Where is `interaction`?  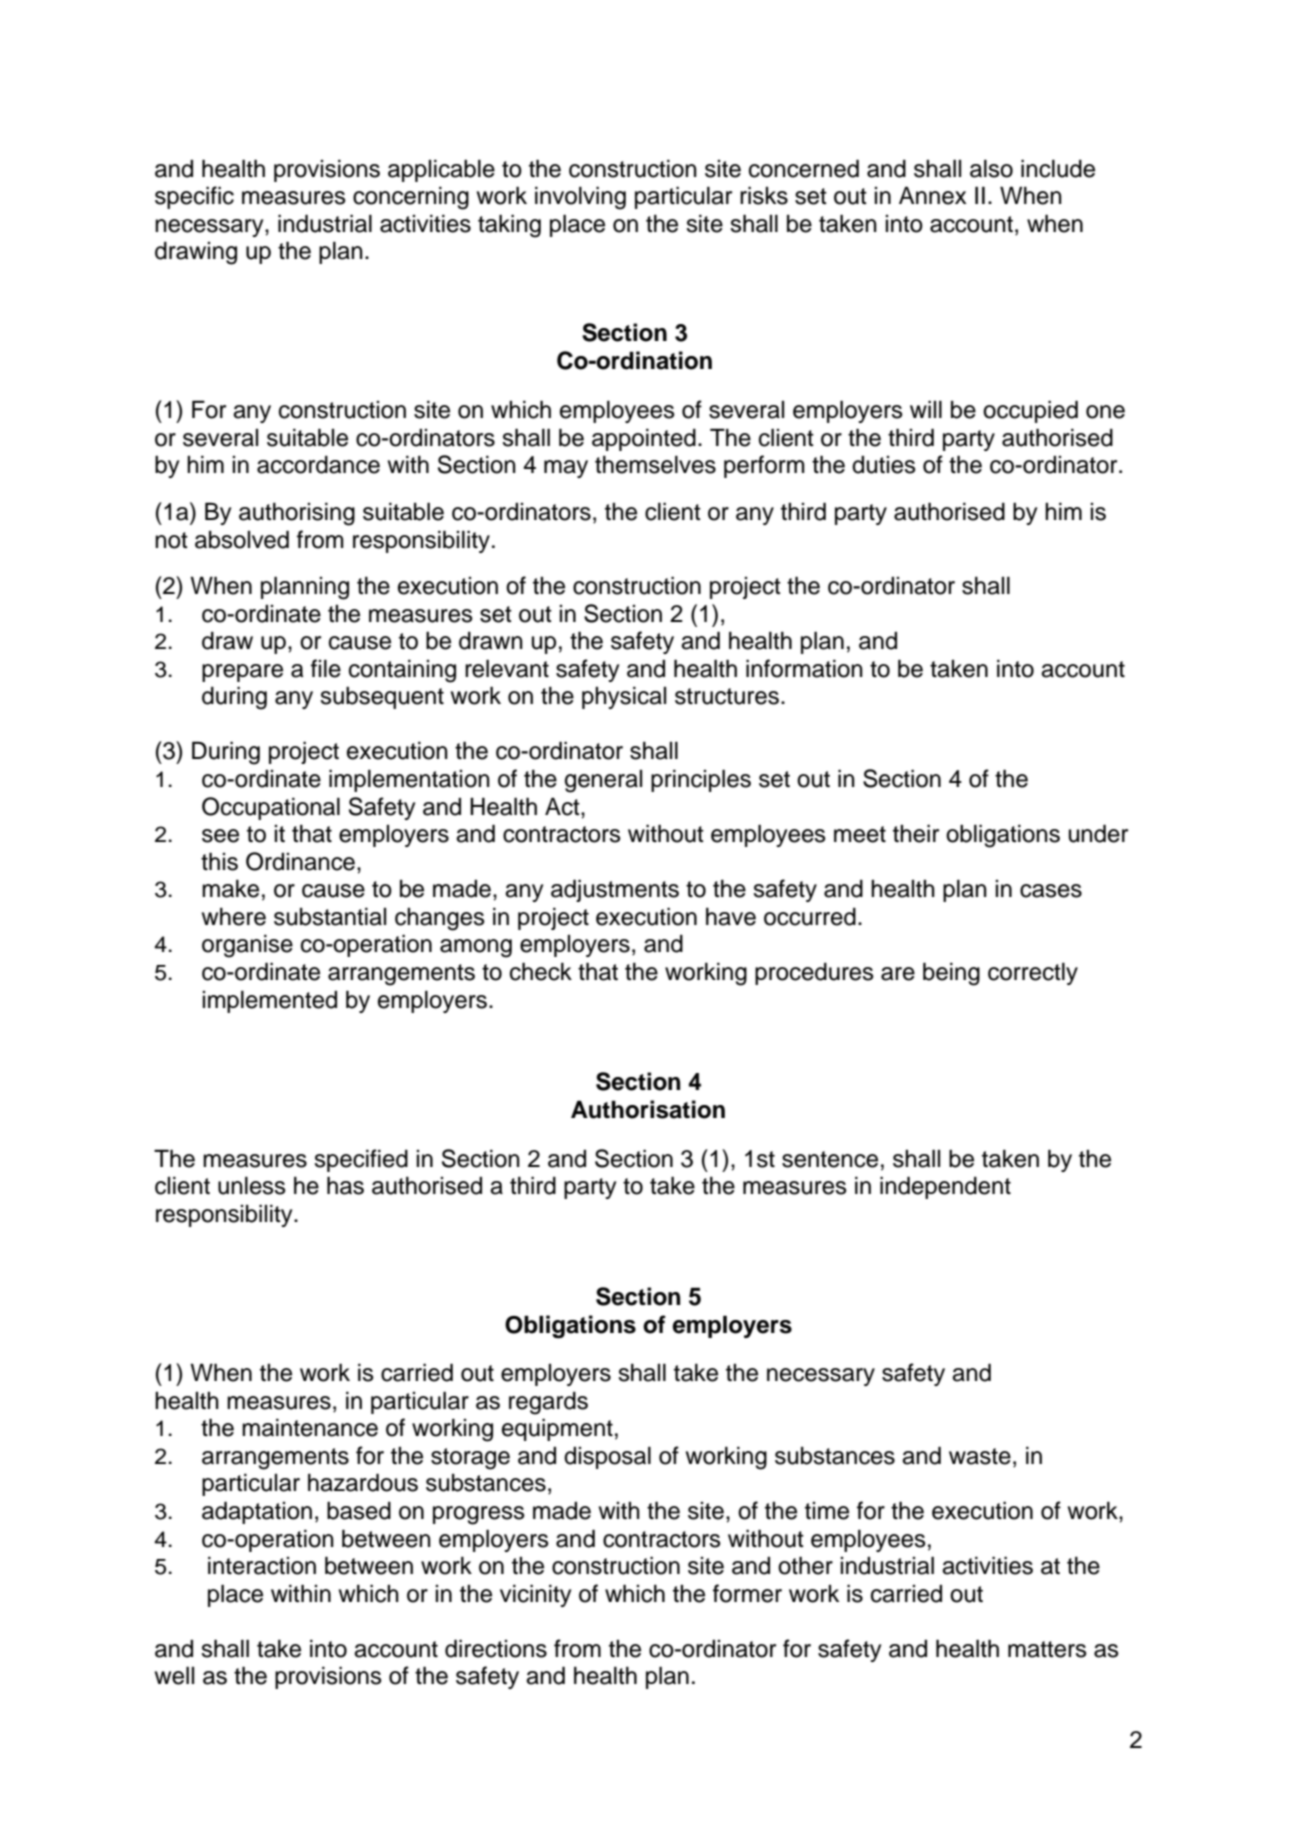 interaction is located at coordinates (262, 1565).
